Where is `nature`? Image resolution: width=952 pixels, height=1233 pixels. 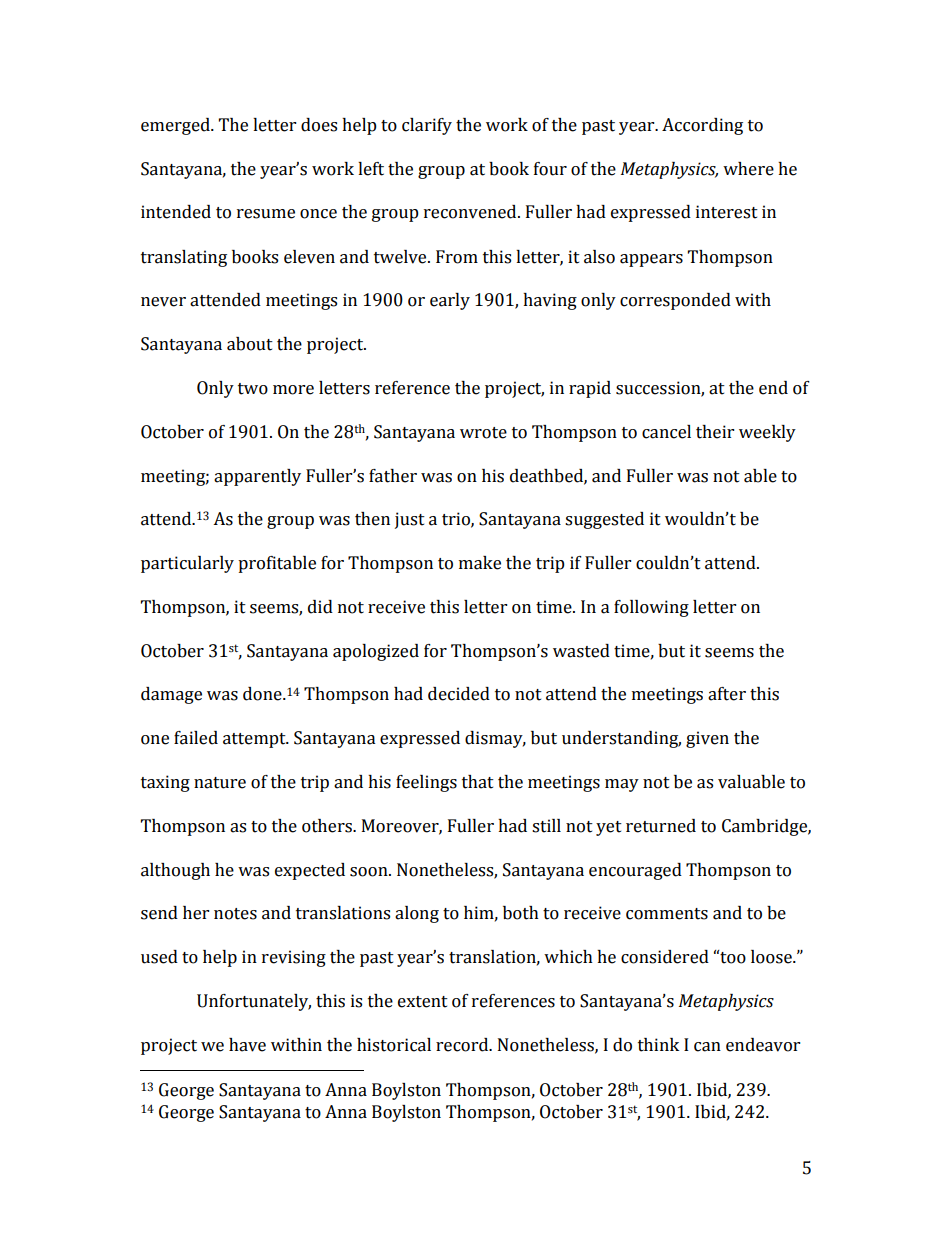
nature is located at coordinates (220, 783).
